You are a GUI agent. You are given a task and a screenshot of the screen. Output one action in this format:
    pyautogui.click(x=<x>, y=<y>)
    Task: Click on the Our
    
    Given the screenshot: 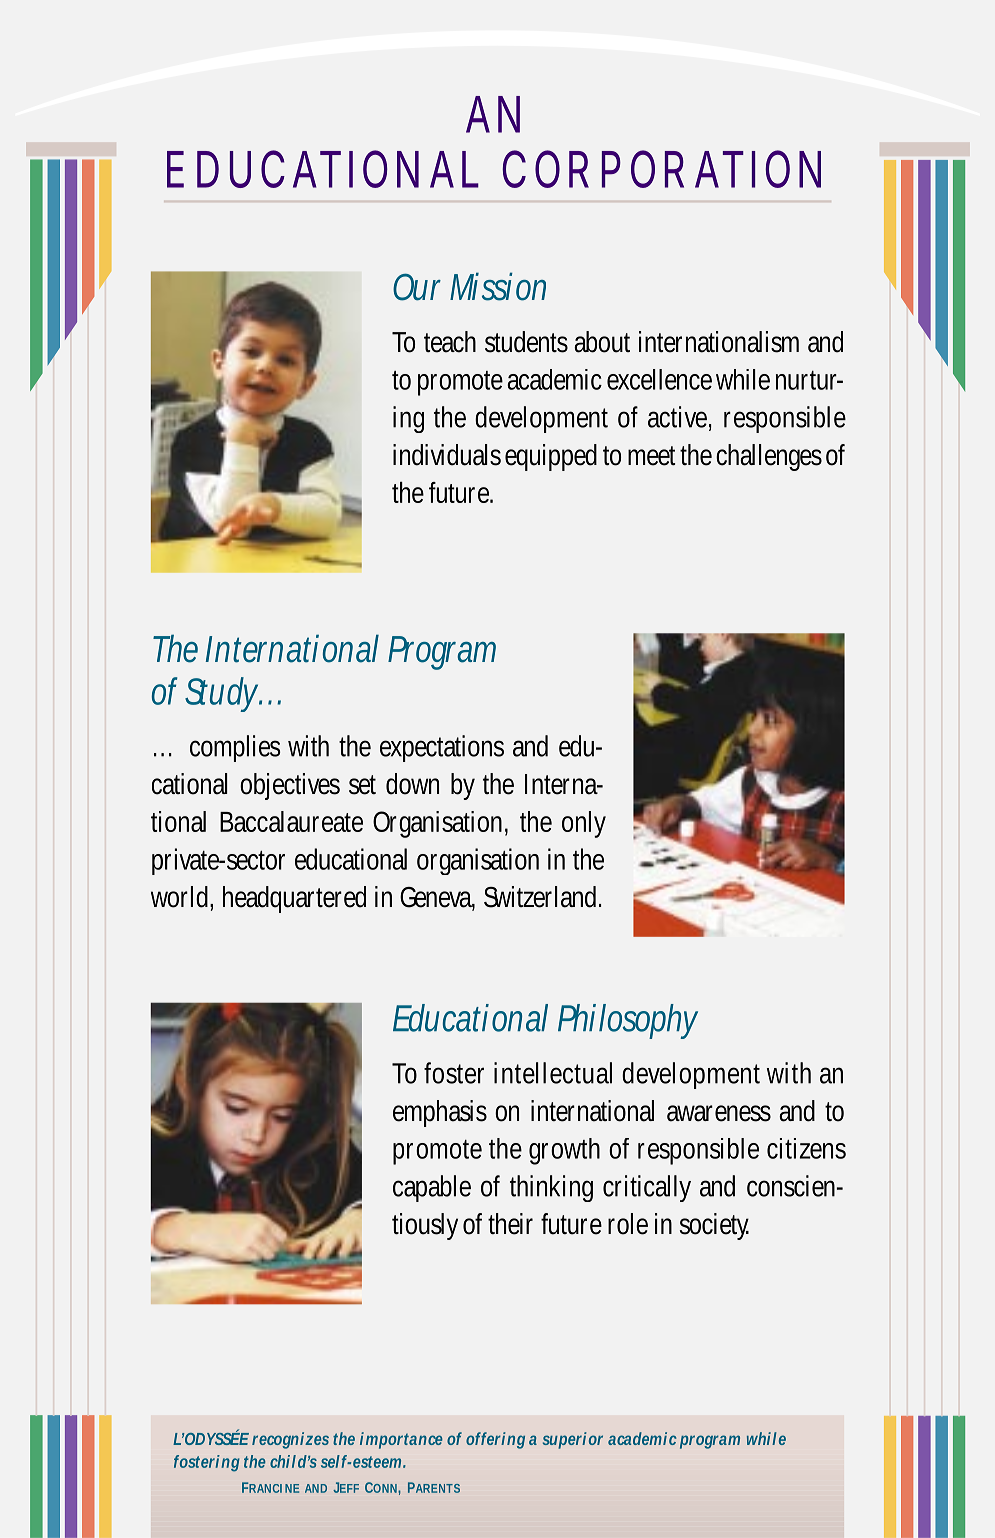 What is the action you would take?
    pyautogui.click(x=417, y=287)
